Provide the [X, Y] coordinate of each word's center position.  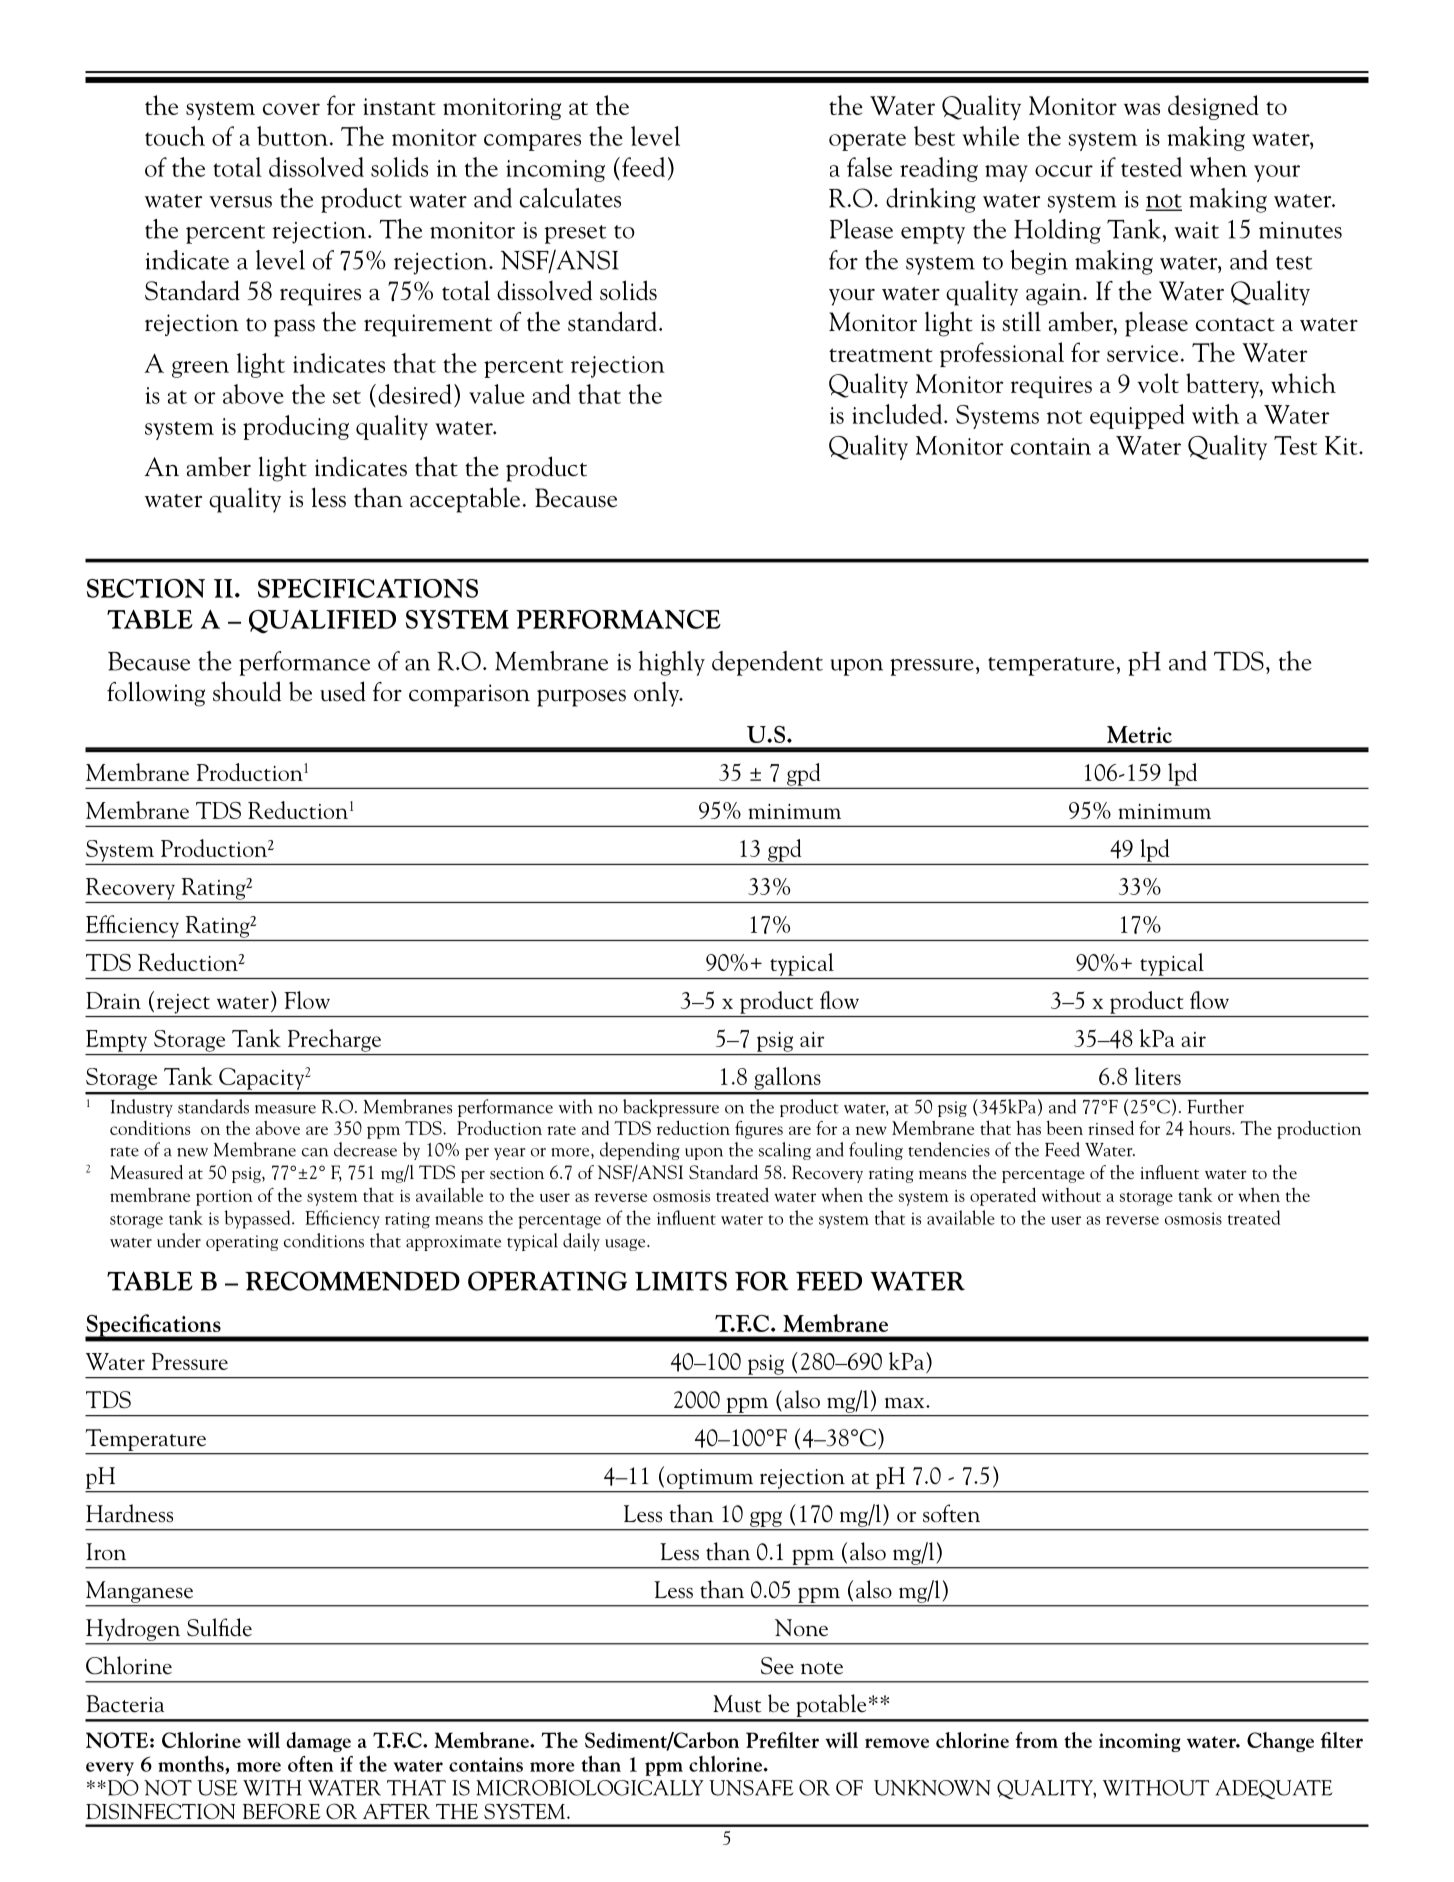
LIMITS [681, 1281]
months [192, 1764]
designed [1213, 107]
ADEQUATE [1274, 1789]
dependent [767, 663]
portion [224, 1198]
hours [1211, 1127]
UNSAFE [751, 1788]
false [869, 167]
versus [240, 202]
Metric [1139, 734]
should [247, 691]
